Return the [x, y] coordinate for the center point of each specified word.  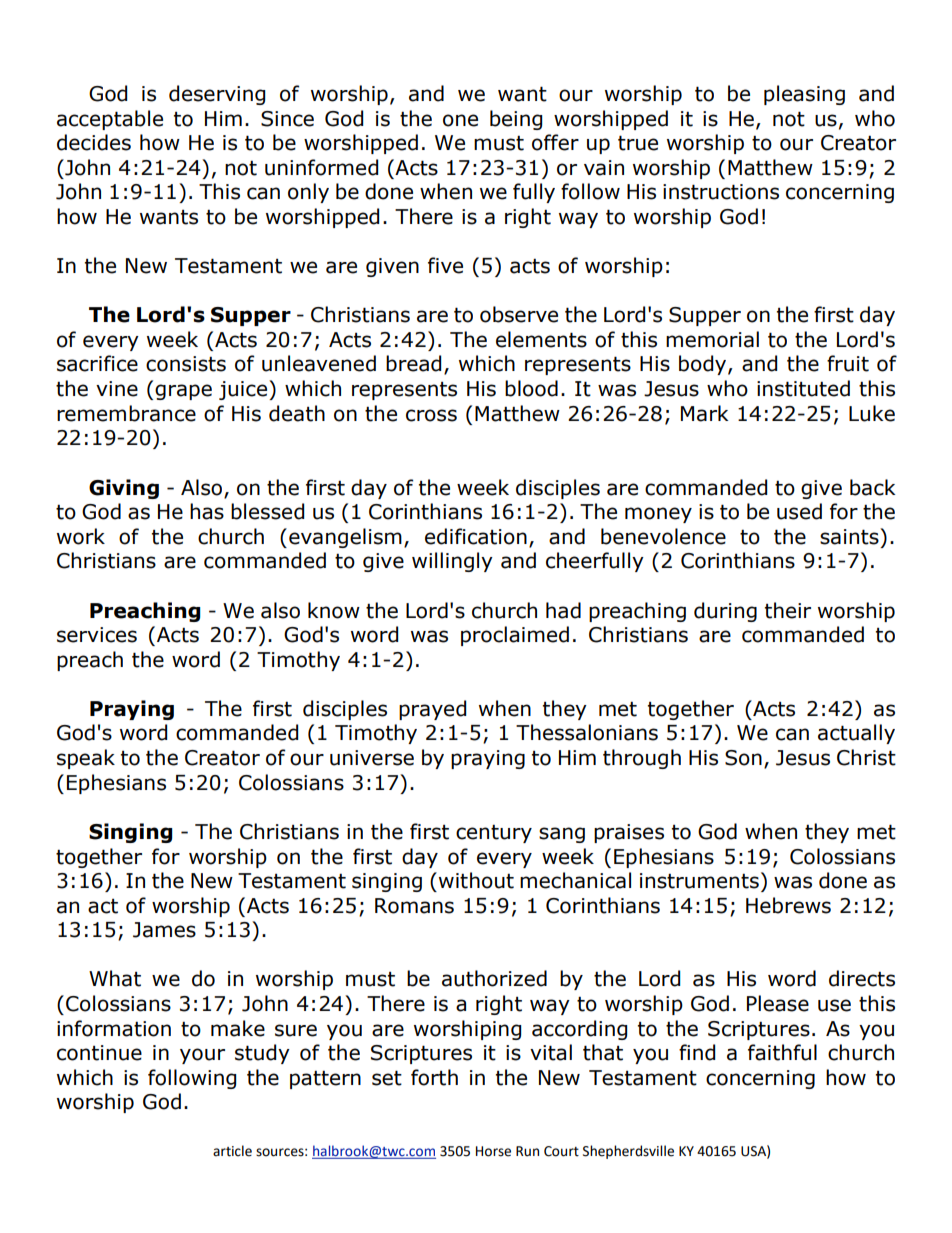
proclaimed [515, 636]
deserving [217, 95]
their [788, 610]
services [97, 635]
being [516, 120]
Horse [493, 1151]
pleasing [804, 95]
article [232, 1151]
